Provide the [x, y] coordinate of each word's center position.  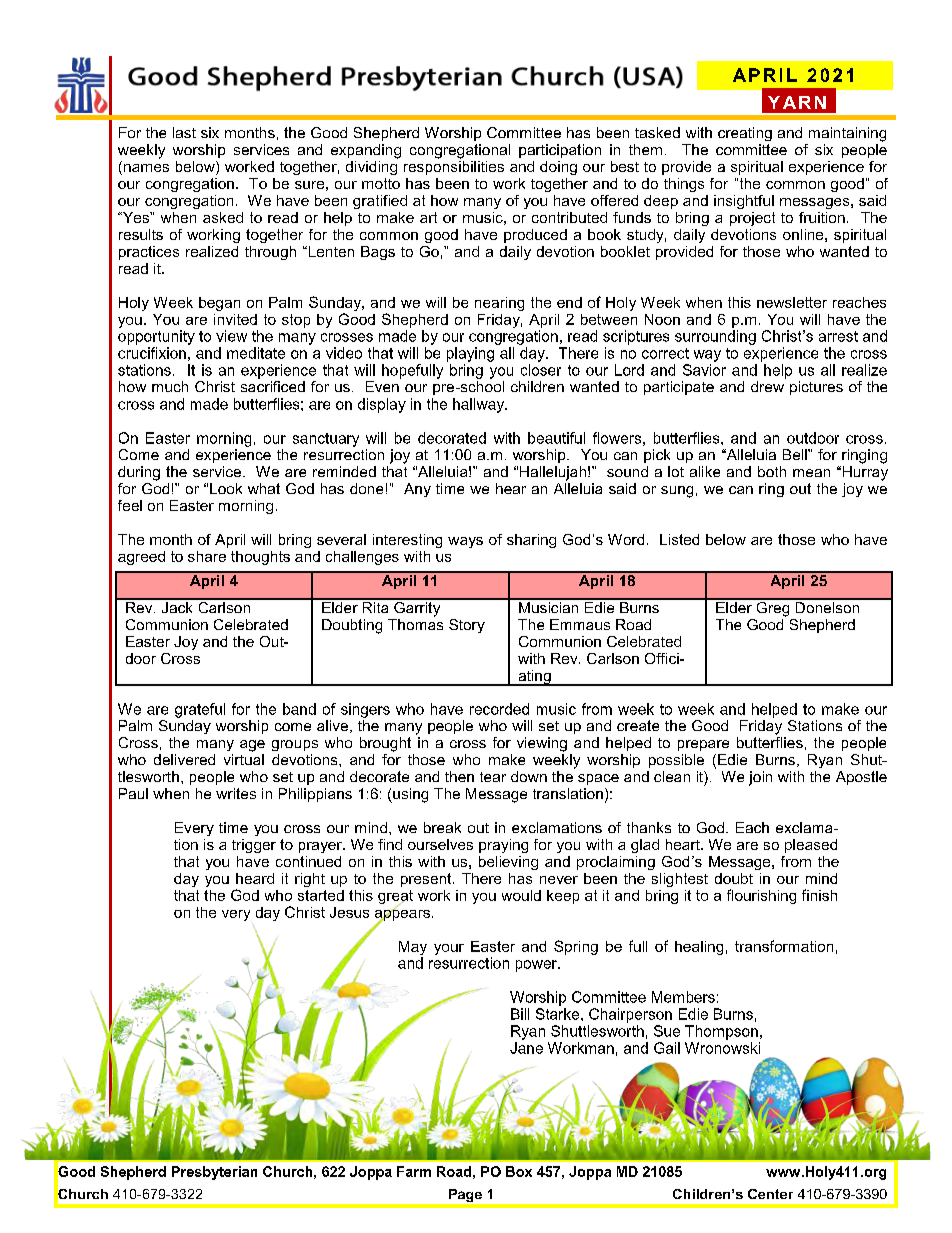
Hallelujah [553, 473]
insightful [744, 202]
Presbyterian [214, 1173]
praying [503, 846]
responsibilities [454, 166]
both [772, 471]
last [184, 132]
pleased [811, 846]
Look [226, 488]
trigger [254, 846]
